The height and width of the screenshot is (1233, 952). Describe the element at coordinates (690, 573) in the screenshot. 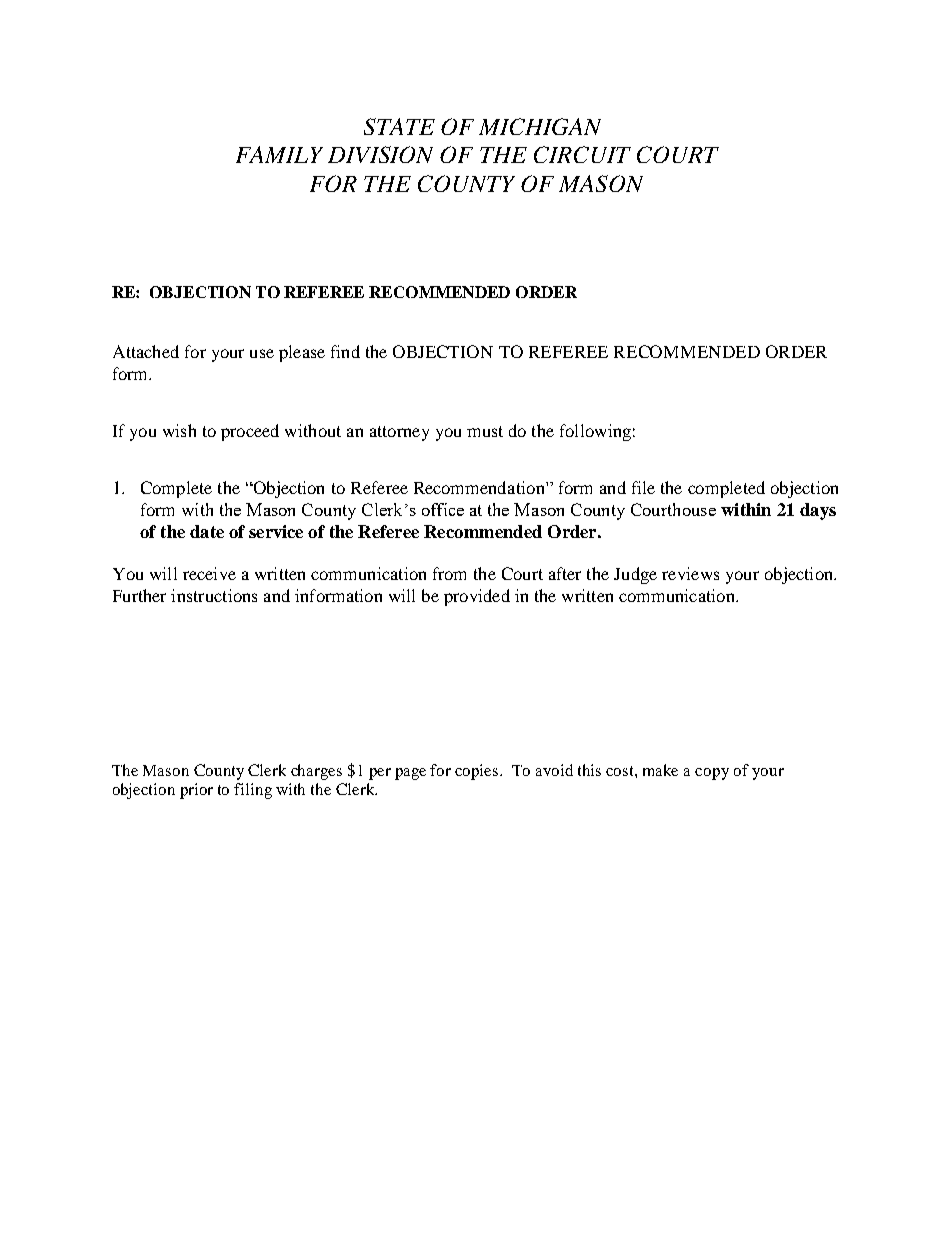

I see `reviews` at that location.
